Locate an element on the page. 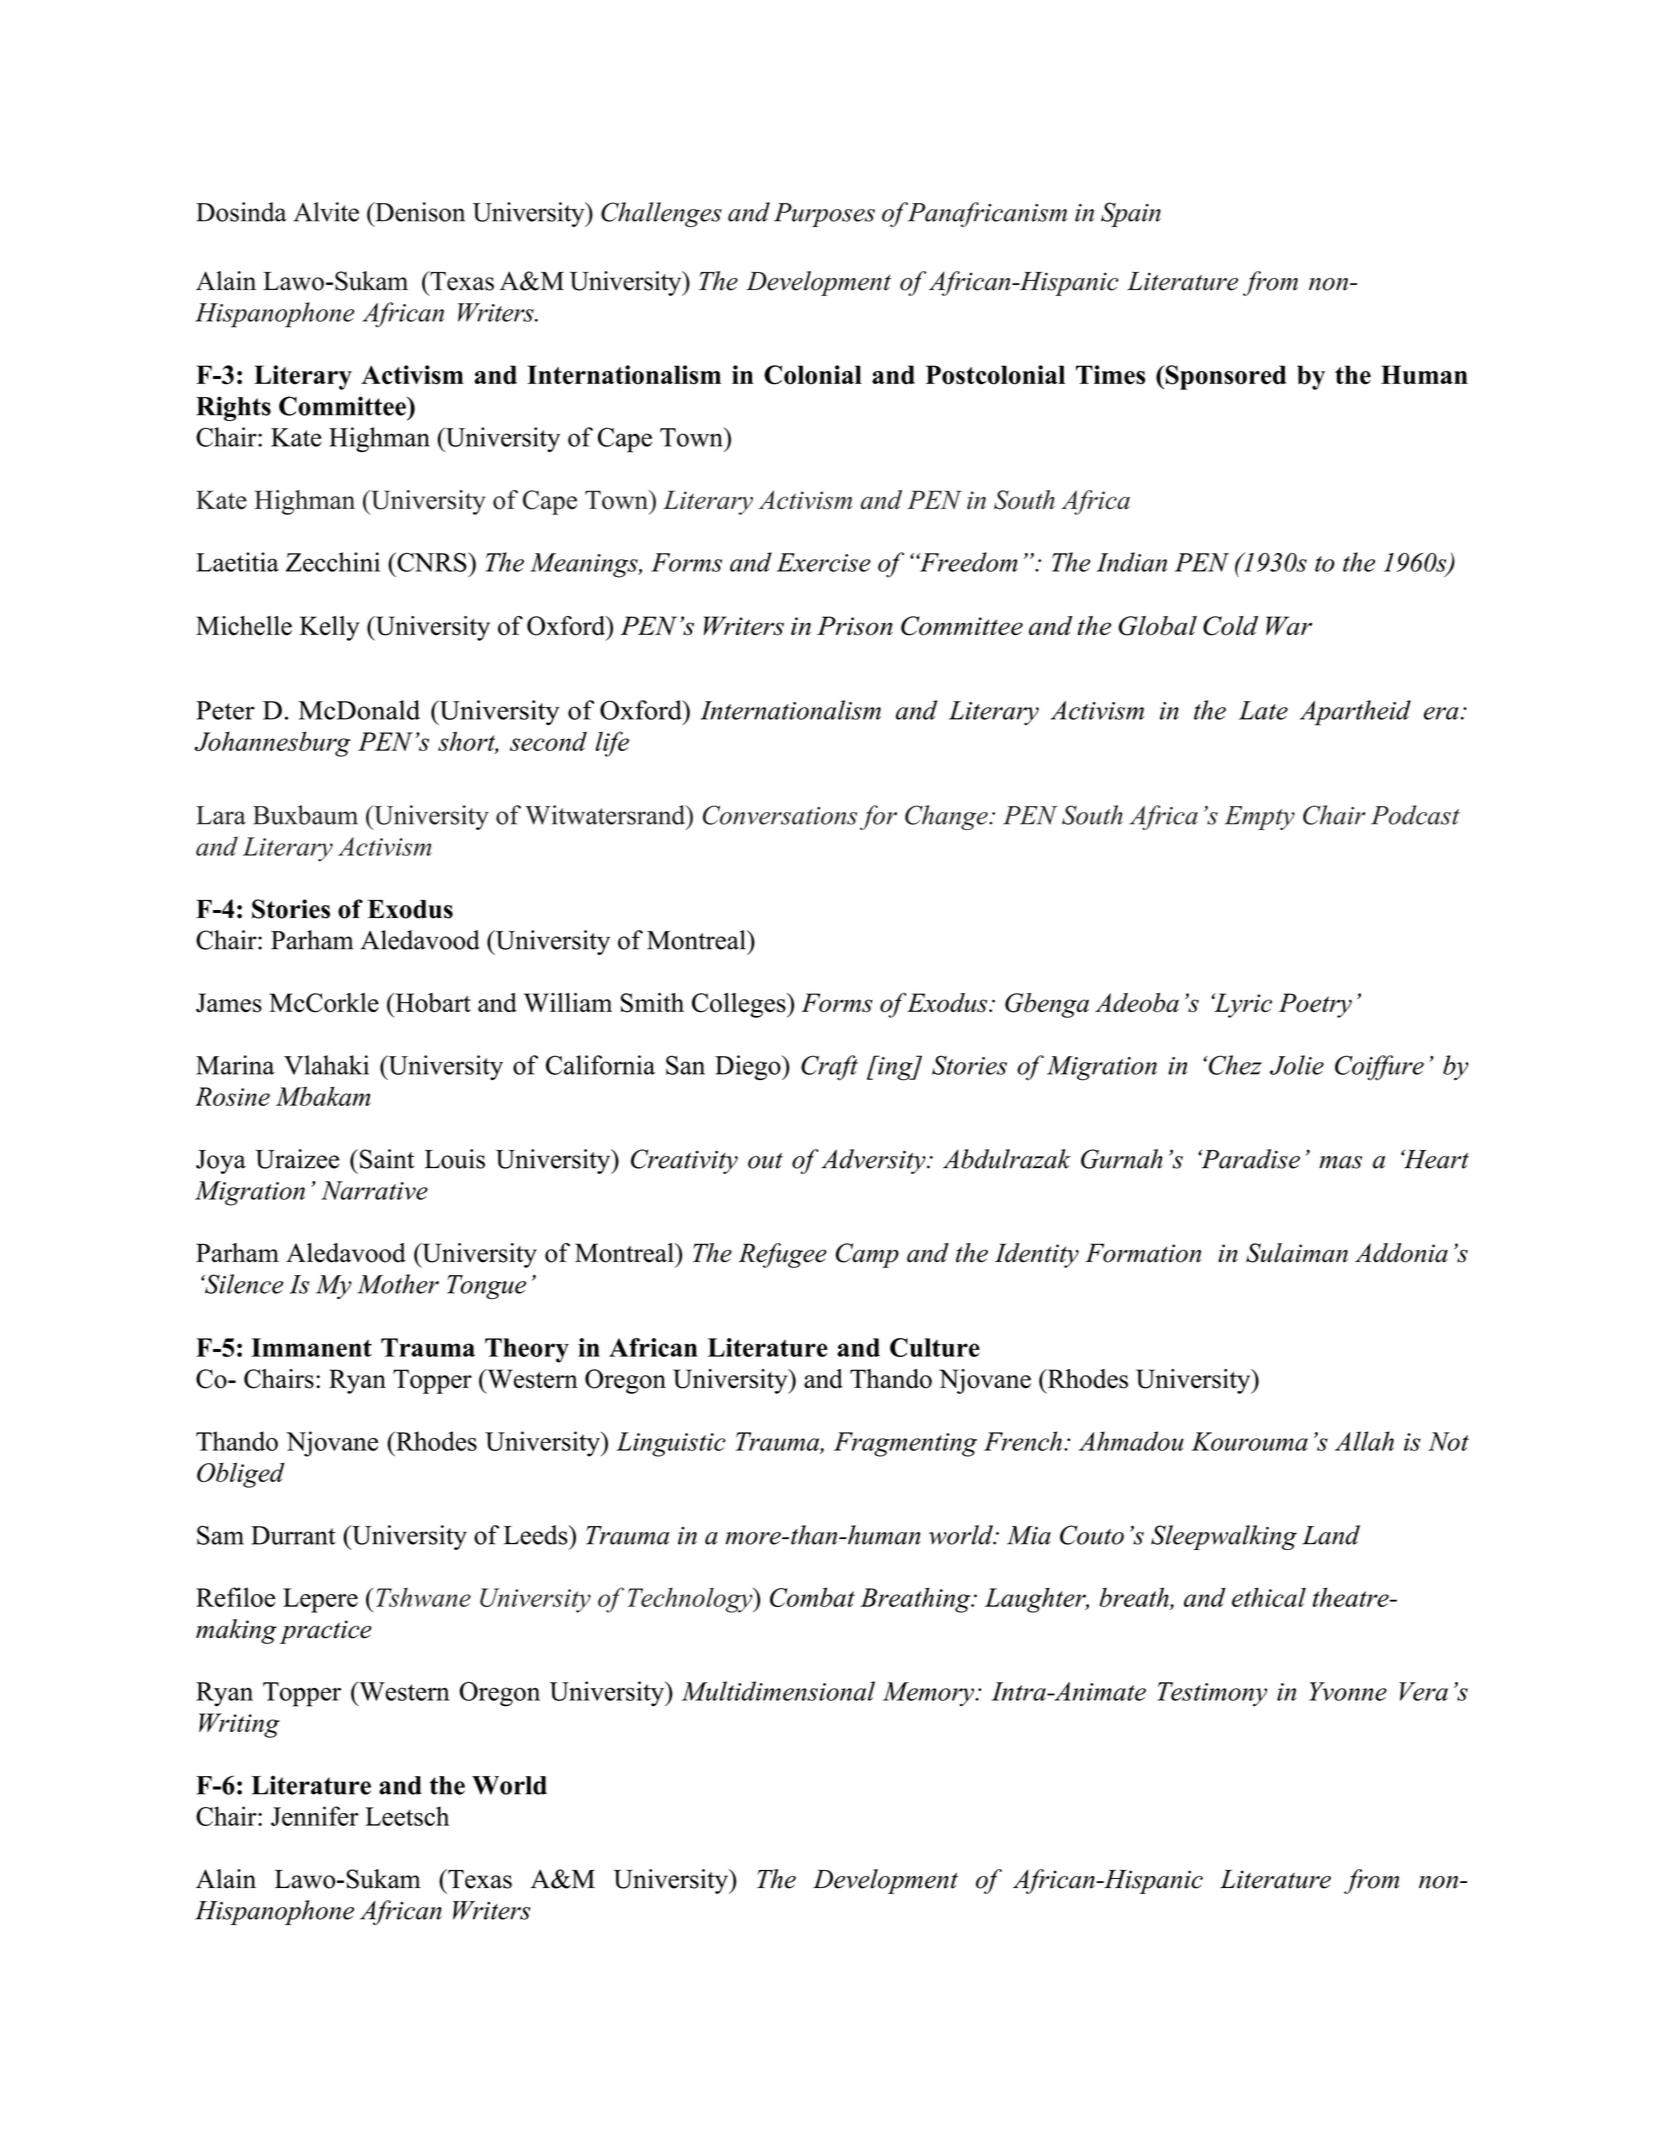 The height and width of the document is (2153, 1664). Obliged is located at coordinates (241, 1475).
